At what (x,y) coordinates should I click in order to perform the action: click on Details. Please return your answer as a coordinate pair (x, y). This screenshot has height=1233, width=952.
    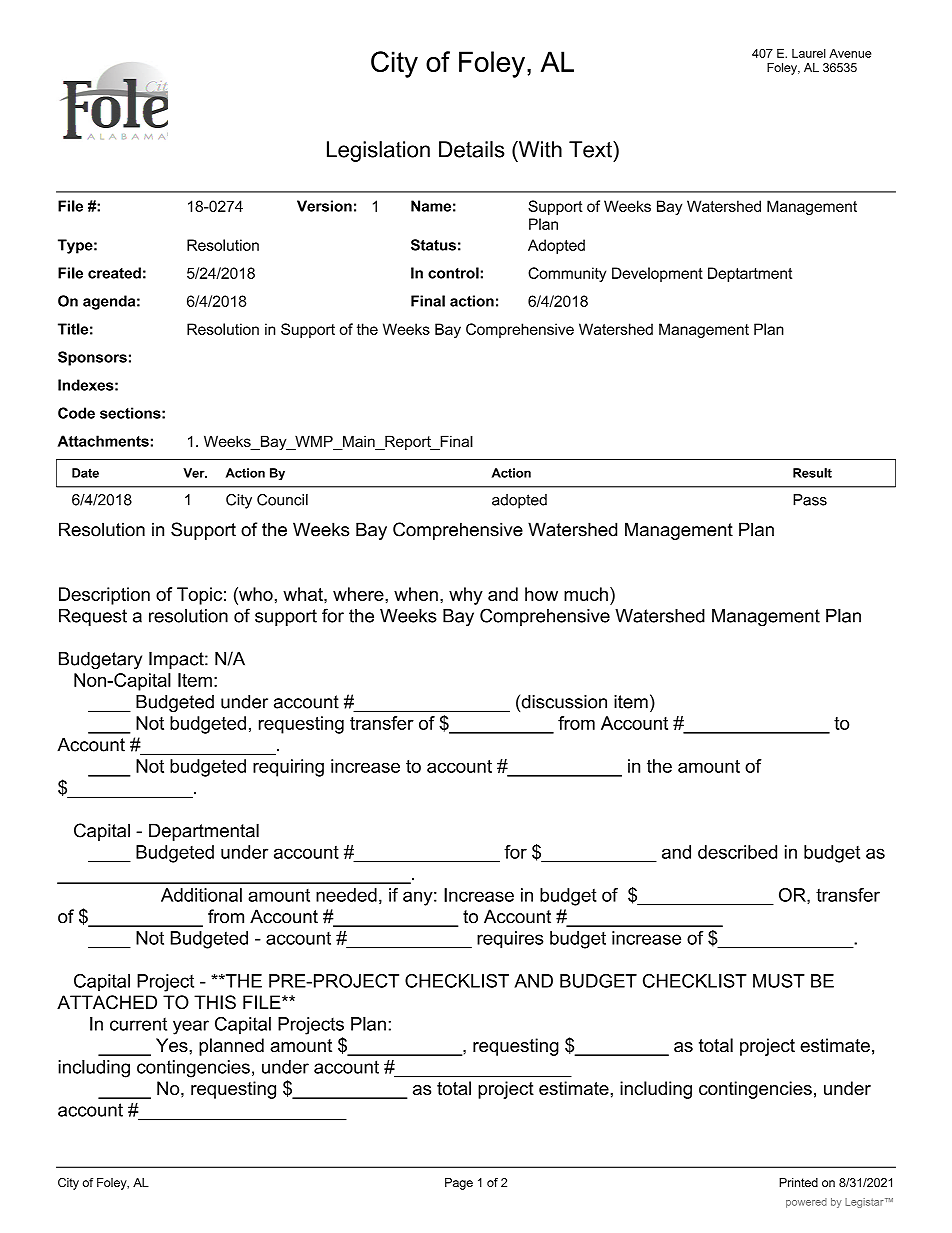
    Looking at the image, I should click on (472, 149).
